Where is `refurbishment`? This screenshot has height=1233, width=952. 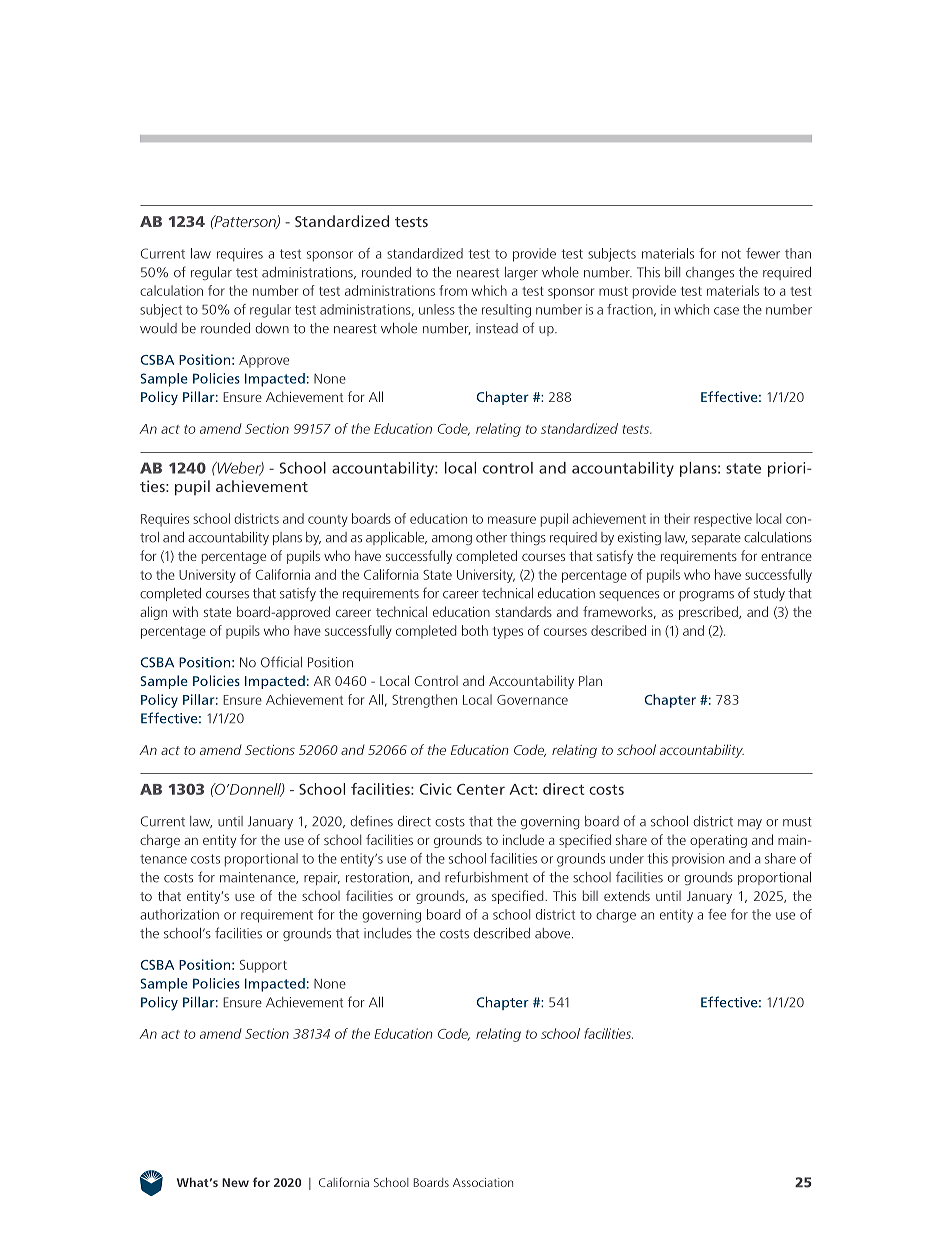 refurbishment is located at coordinates (486, 877).
